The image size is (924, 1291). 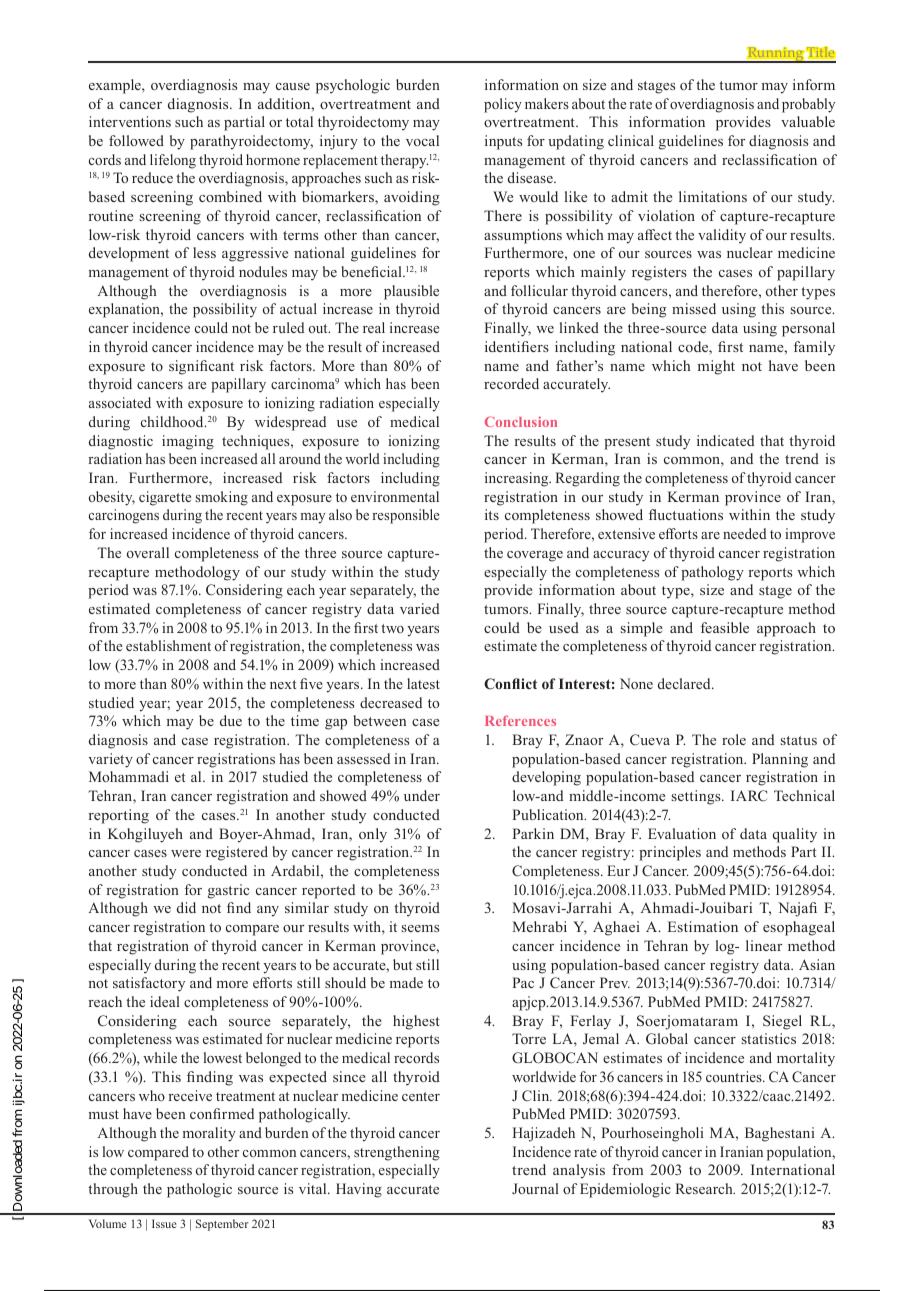 I want to click on valuable, so click(x=808, y=121).
